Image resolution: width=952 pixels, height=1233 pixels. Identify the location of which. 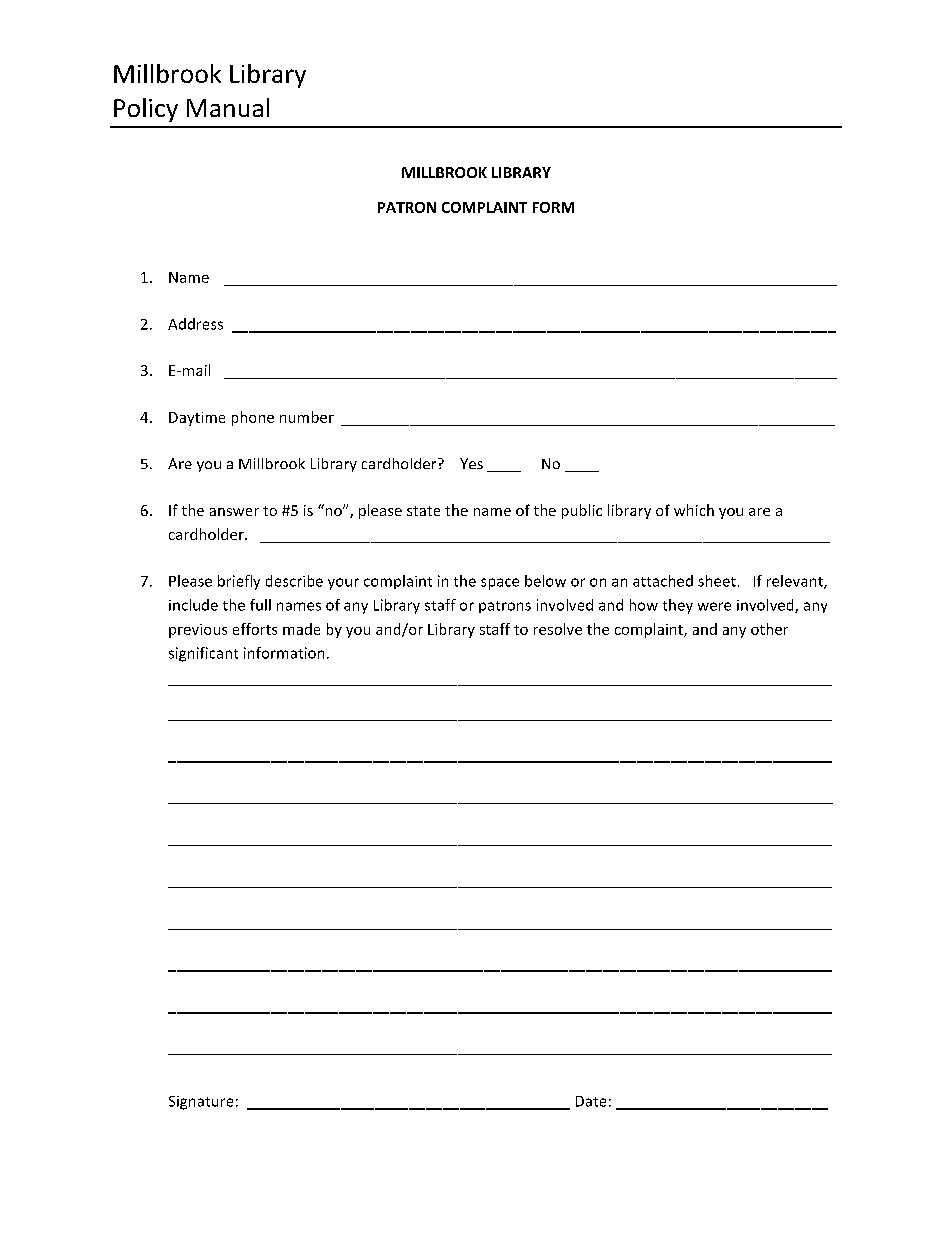
(694, 510).
